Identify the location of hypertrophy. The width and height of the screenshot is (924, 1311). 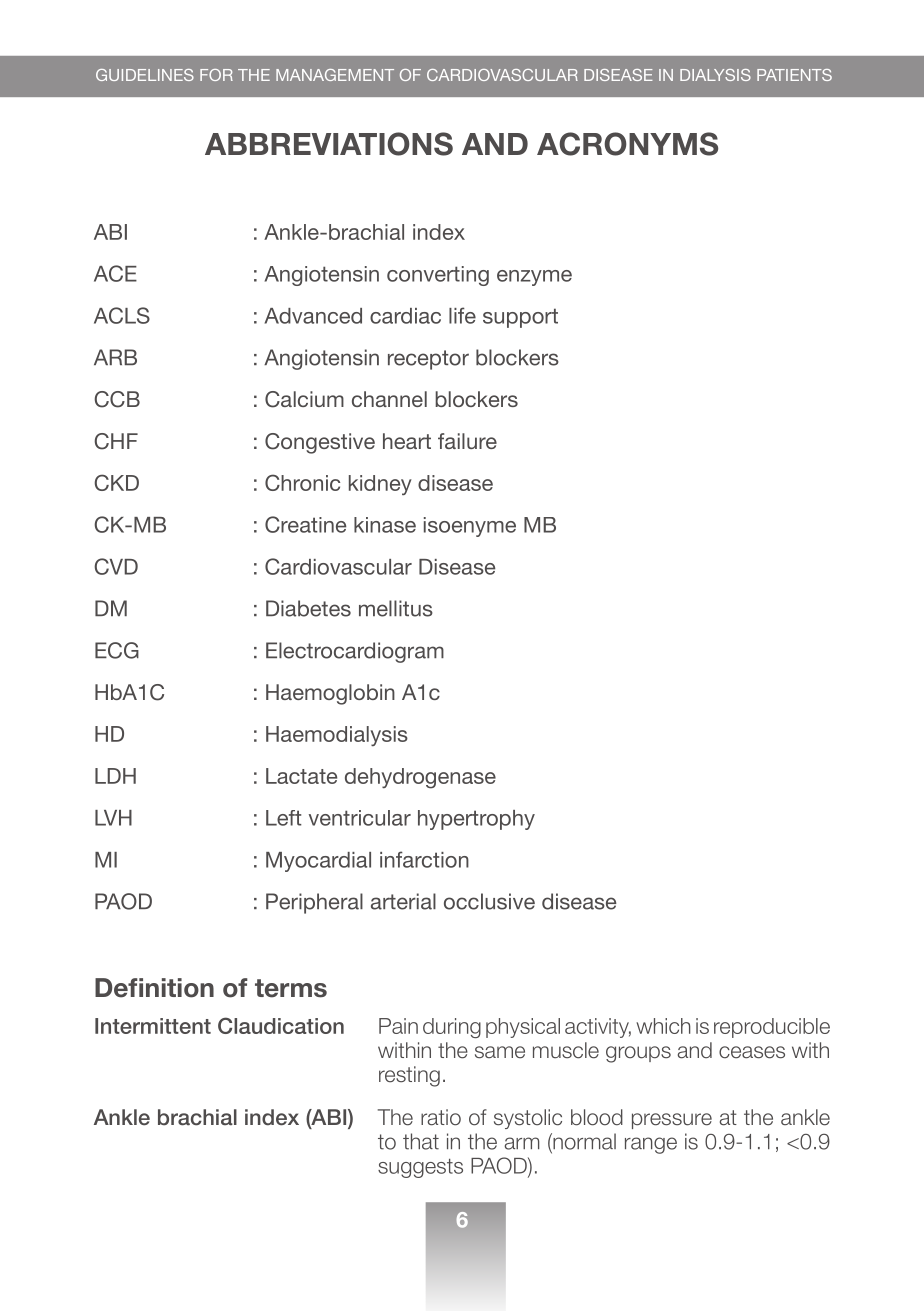
(476, 820).
